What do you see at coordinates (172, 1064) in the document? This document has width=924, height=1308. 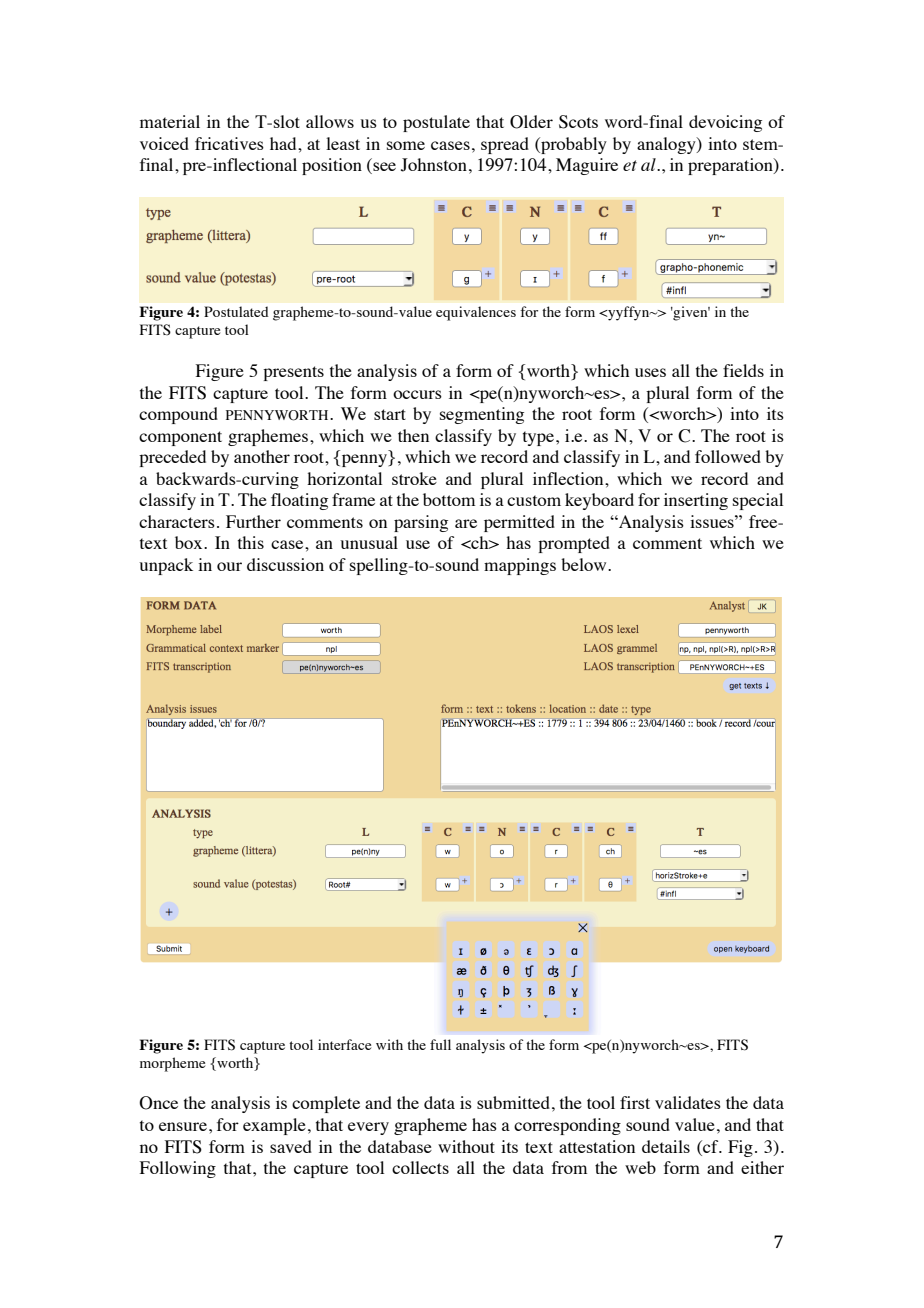 I see `morpheme` at bounding box center [172, 1064].
